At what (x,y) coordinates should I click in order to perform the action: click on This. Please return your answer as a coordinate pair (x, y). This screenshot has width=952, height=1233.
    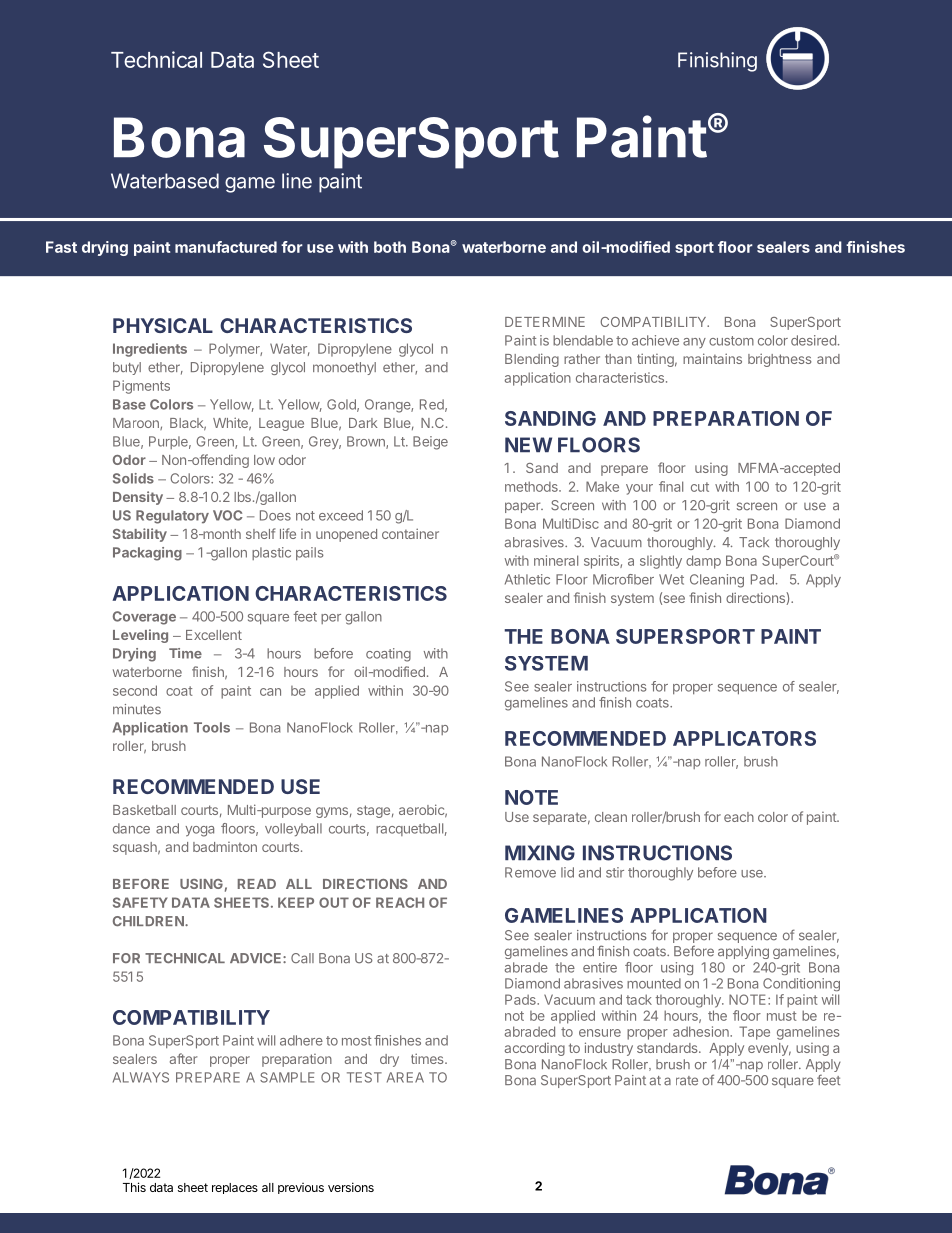
    Looking at the image, I should click on (134, 1187).
